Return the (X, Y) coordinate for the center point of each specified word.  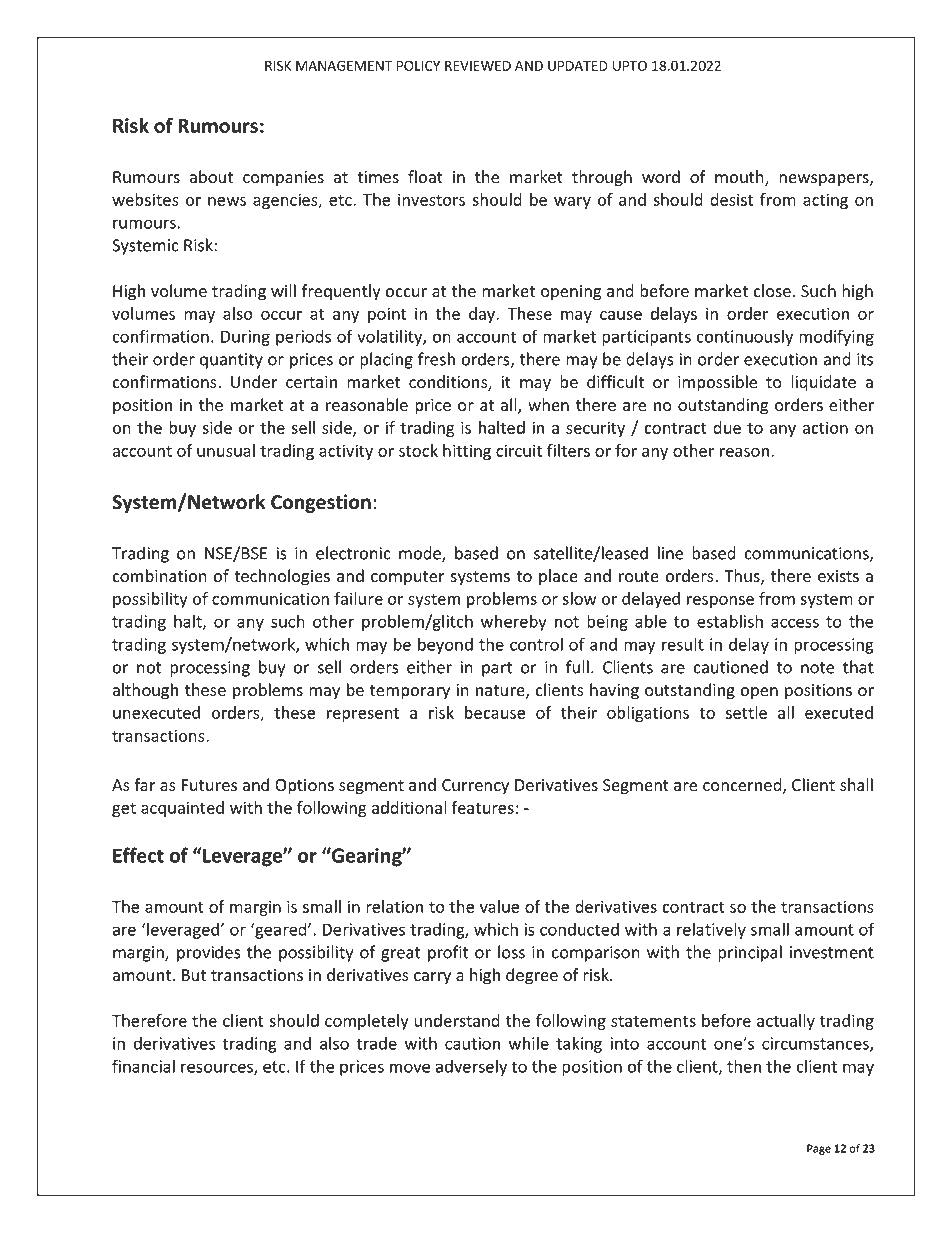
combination (159, 576)
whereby (513, 622)
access (795, 623)
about (211, 177)
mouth (740, 178)
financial (143, 1066)
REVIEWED (478, 66)
